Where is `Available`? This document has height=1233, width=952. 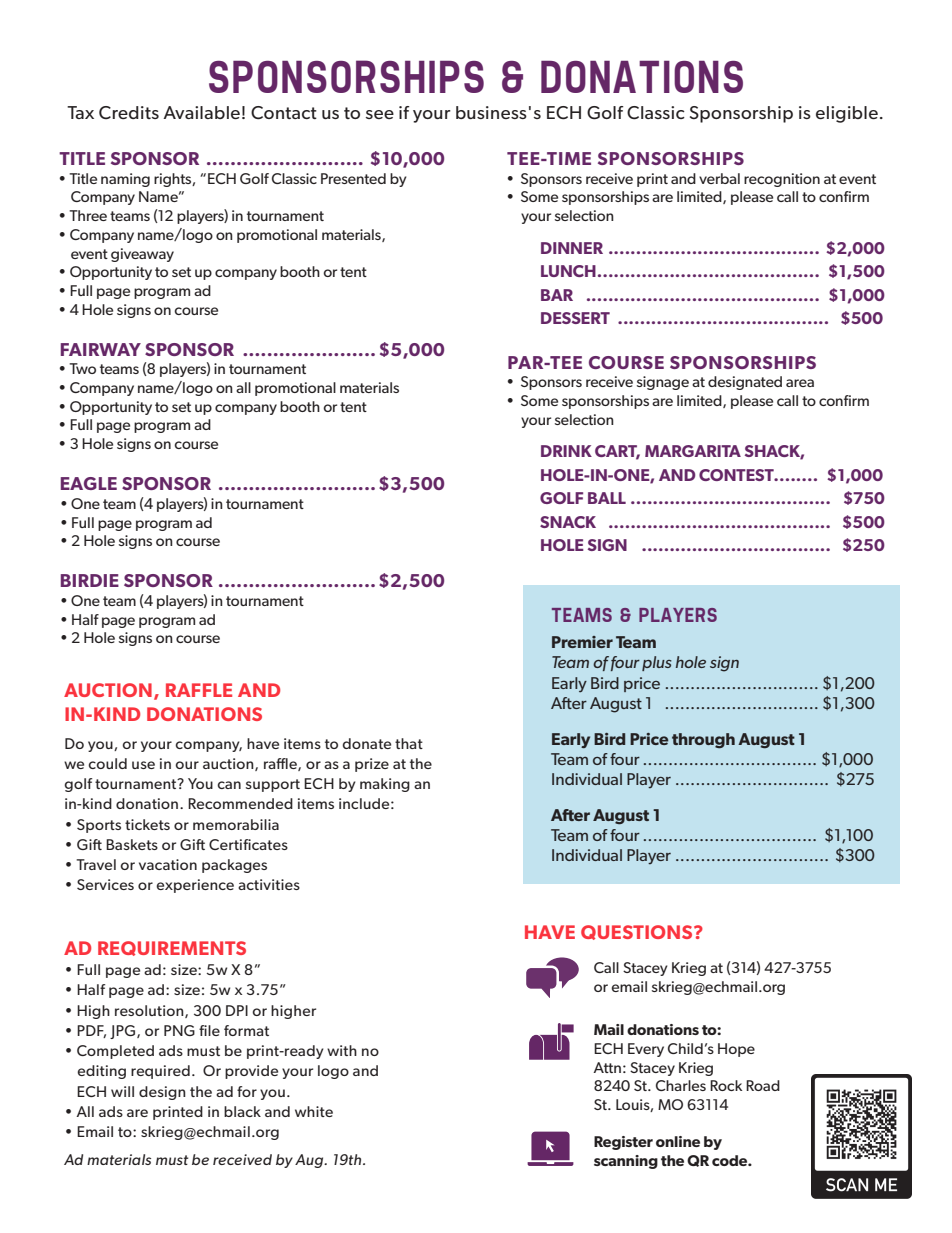 Available is located at coordinates (201, 112).
